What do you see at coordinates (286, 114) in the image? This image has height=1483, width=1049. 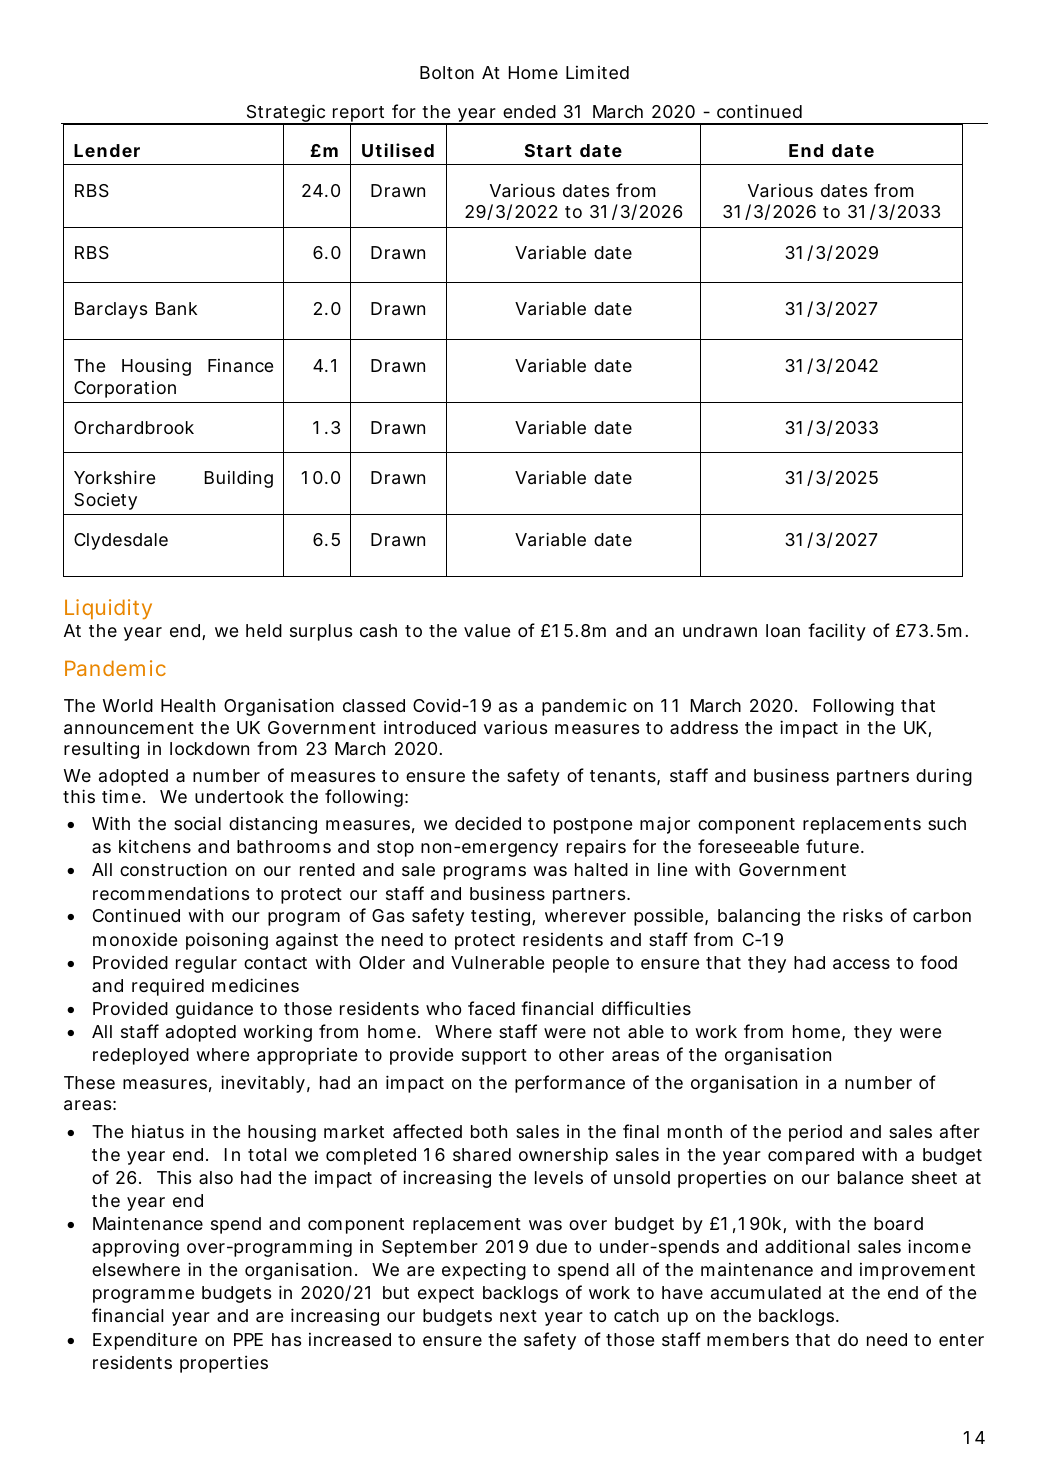 I see `Strategic` at bounding box center [286, 114].
